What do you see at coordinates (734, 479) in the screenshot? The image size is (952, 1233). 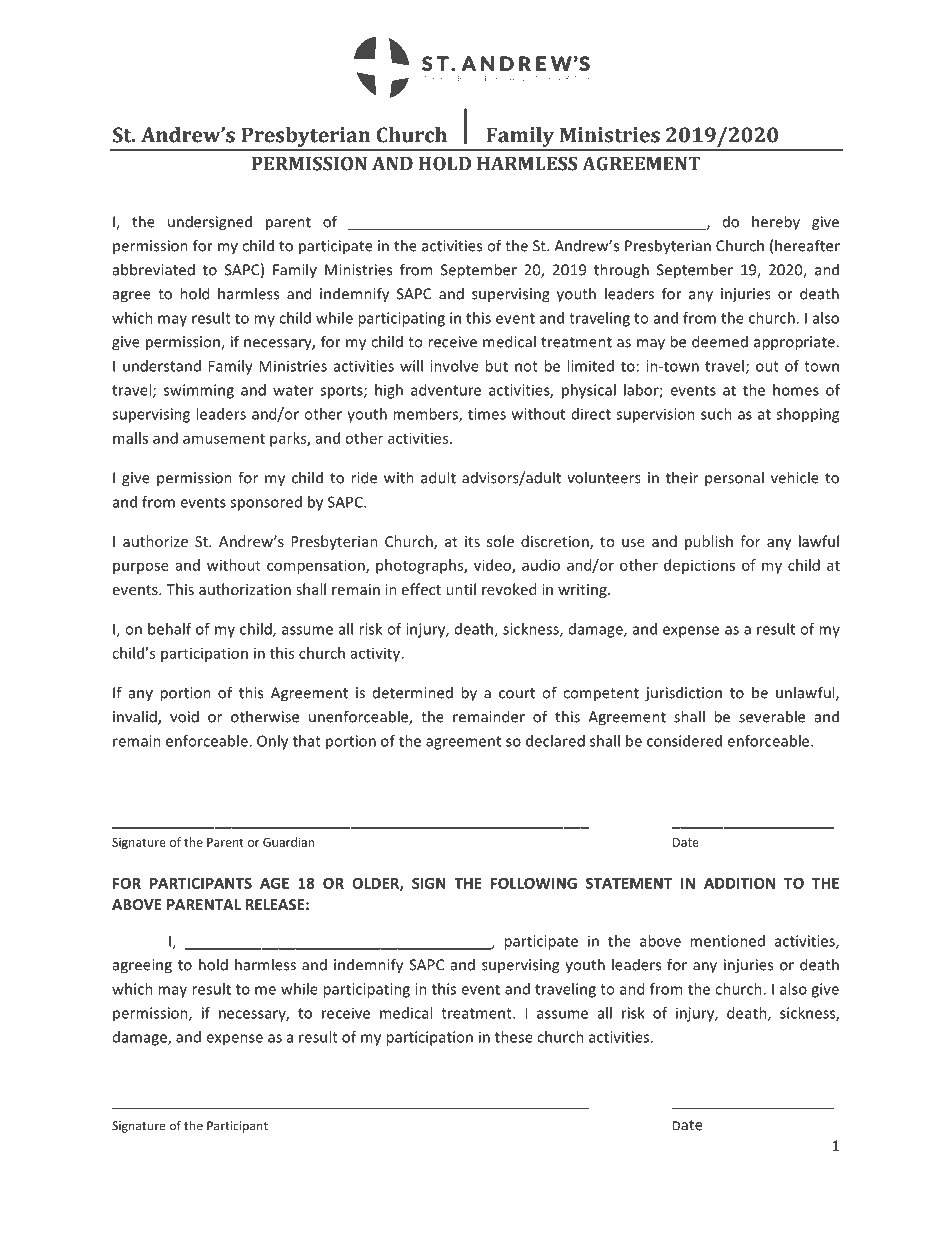 I see `personal` at bounding box center [734, 479].
